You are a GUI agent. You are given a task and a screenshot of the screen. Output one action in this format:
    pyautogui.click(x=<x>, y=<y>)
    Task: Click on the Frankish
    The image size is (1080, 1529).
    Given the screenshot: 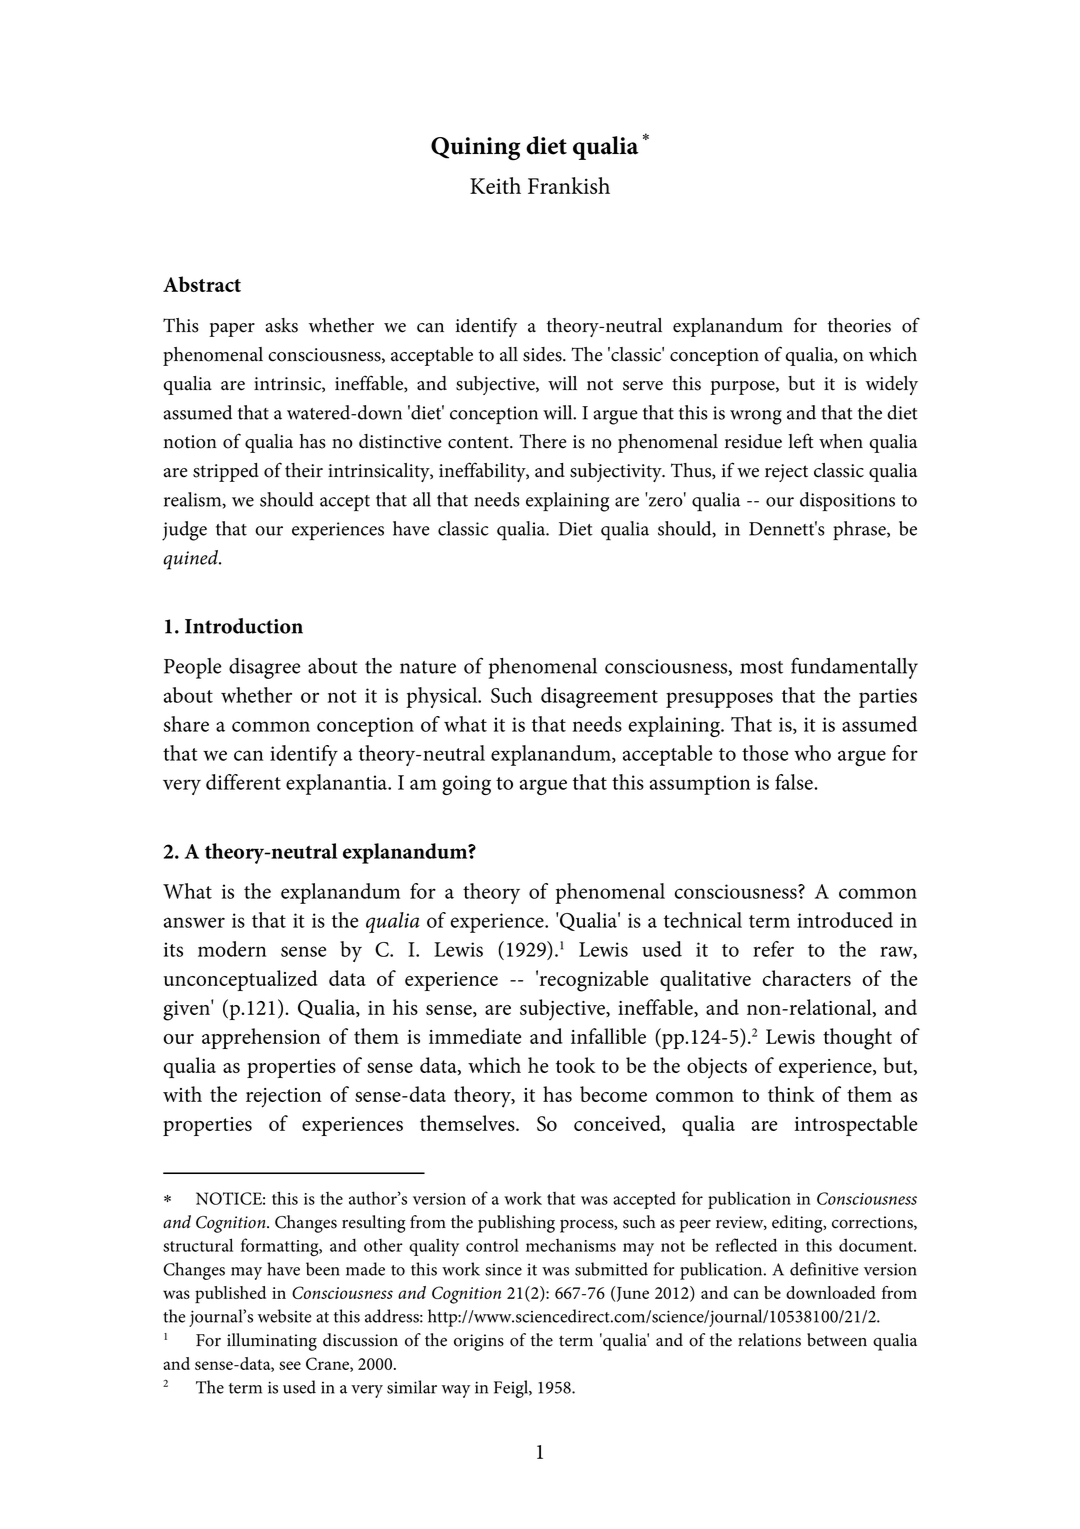 What is the action you would take?
    pyautogui.click(x=569, y=185)
